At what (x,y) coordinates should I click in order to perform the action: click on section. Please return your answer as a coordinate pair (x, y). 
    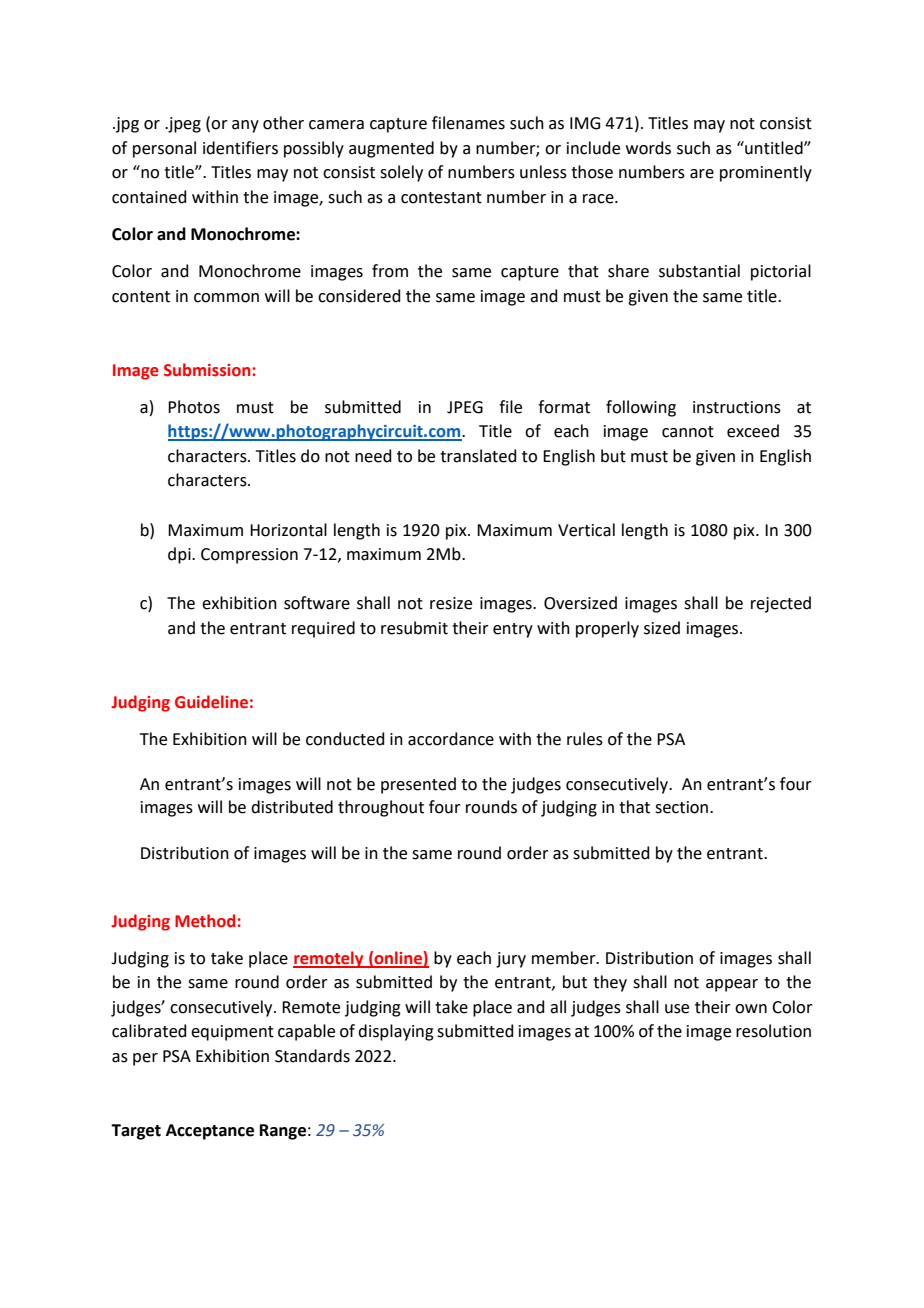
    Looking at the image, I should click on (681, 807).
